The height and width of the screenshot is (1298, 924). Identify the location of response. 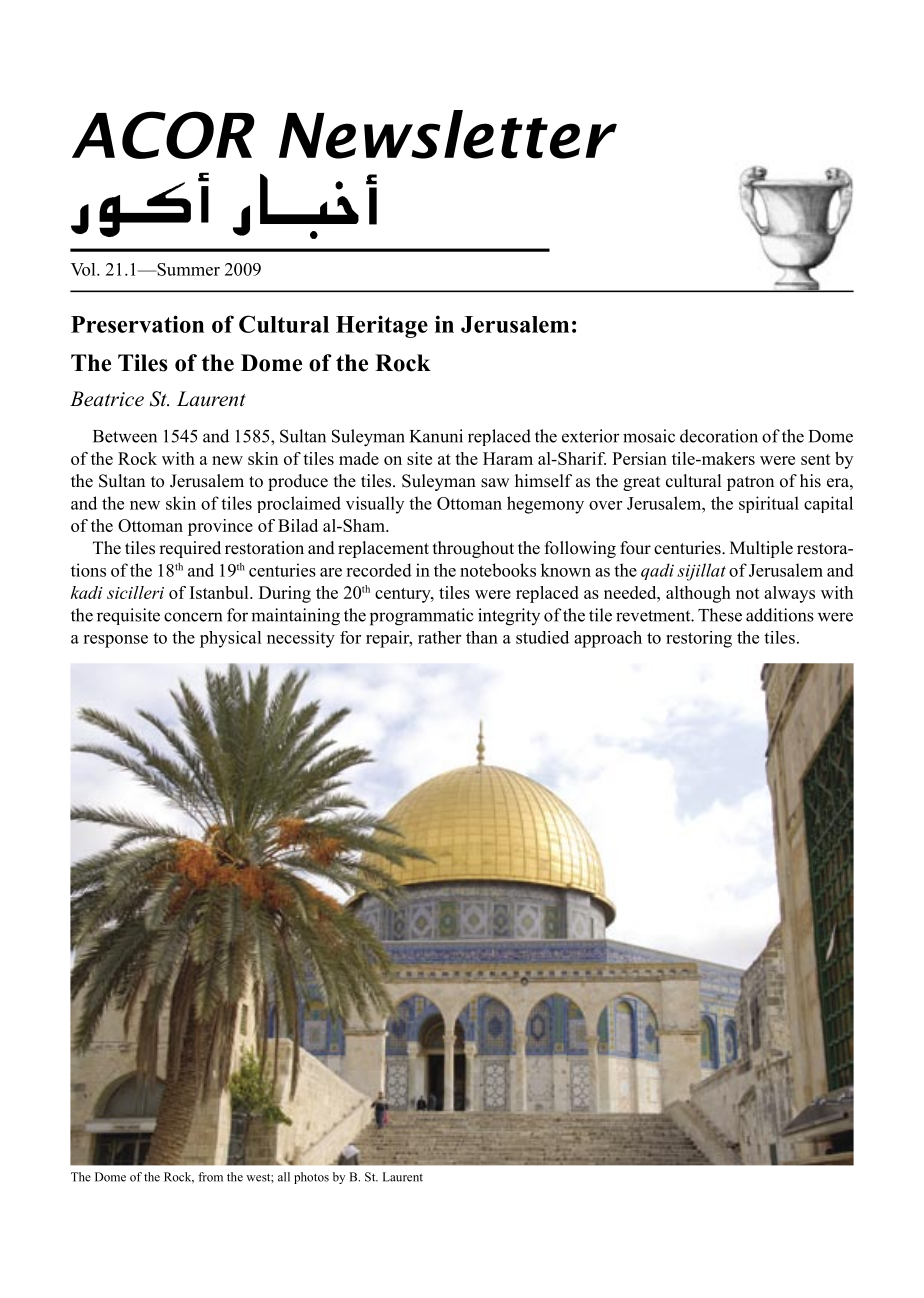
(115, 641).
